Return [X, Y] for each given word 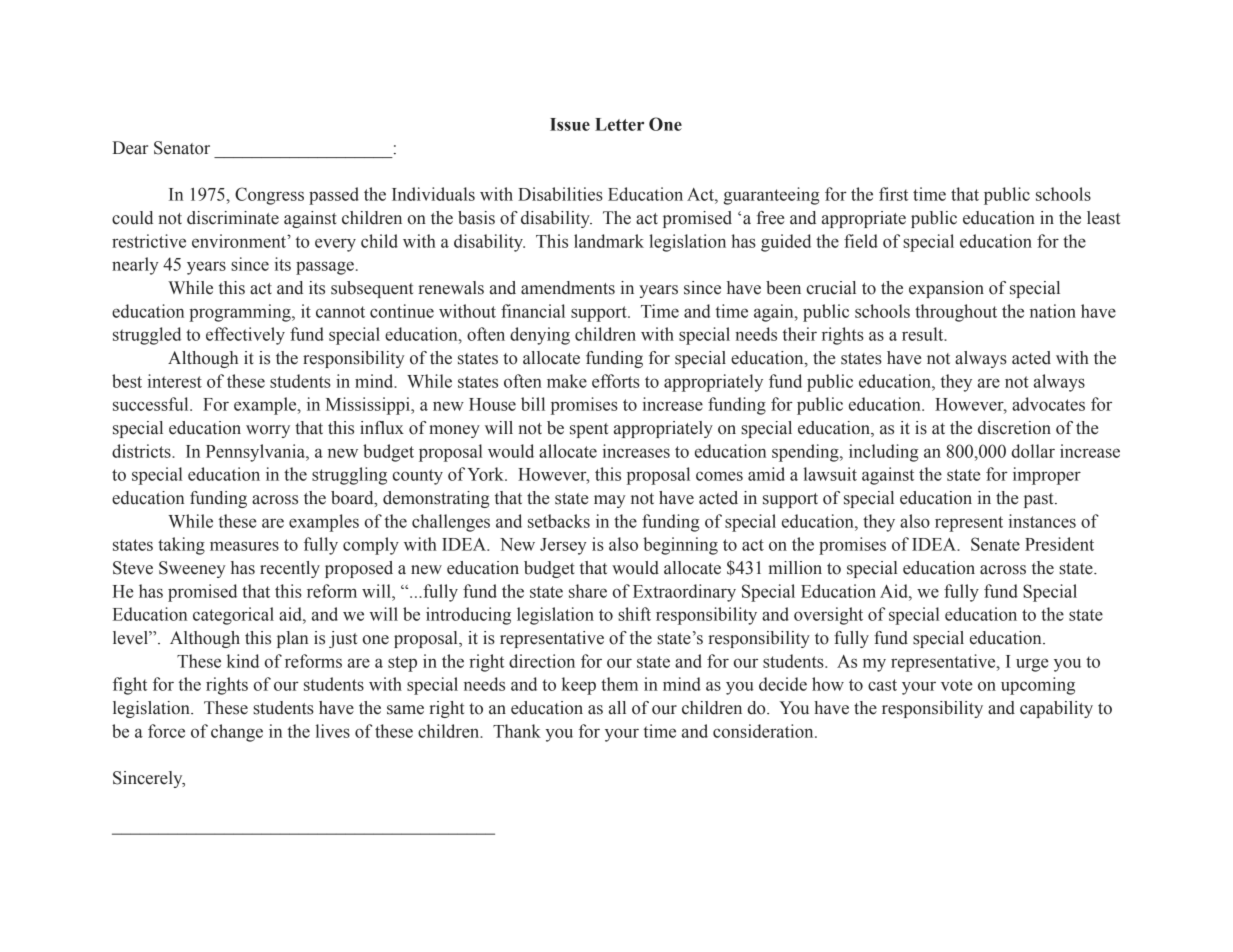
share [588, 591]
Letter [619, 124]
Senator [182, 148]
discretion [1014, 428]
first [893, 194]
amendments [568, 288]
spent [589, 430]
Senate [995, 544]
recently [290, 569]
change [237, 733]
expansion [946, 289]
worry [268, 431]
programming [241, 313]
